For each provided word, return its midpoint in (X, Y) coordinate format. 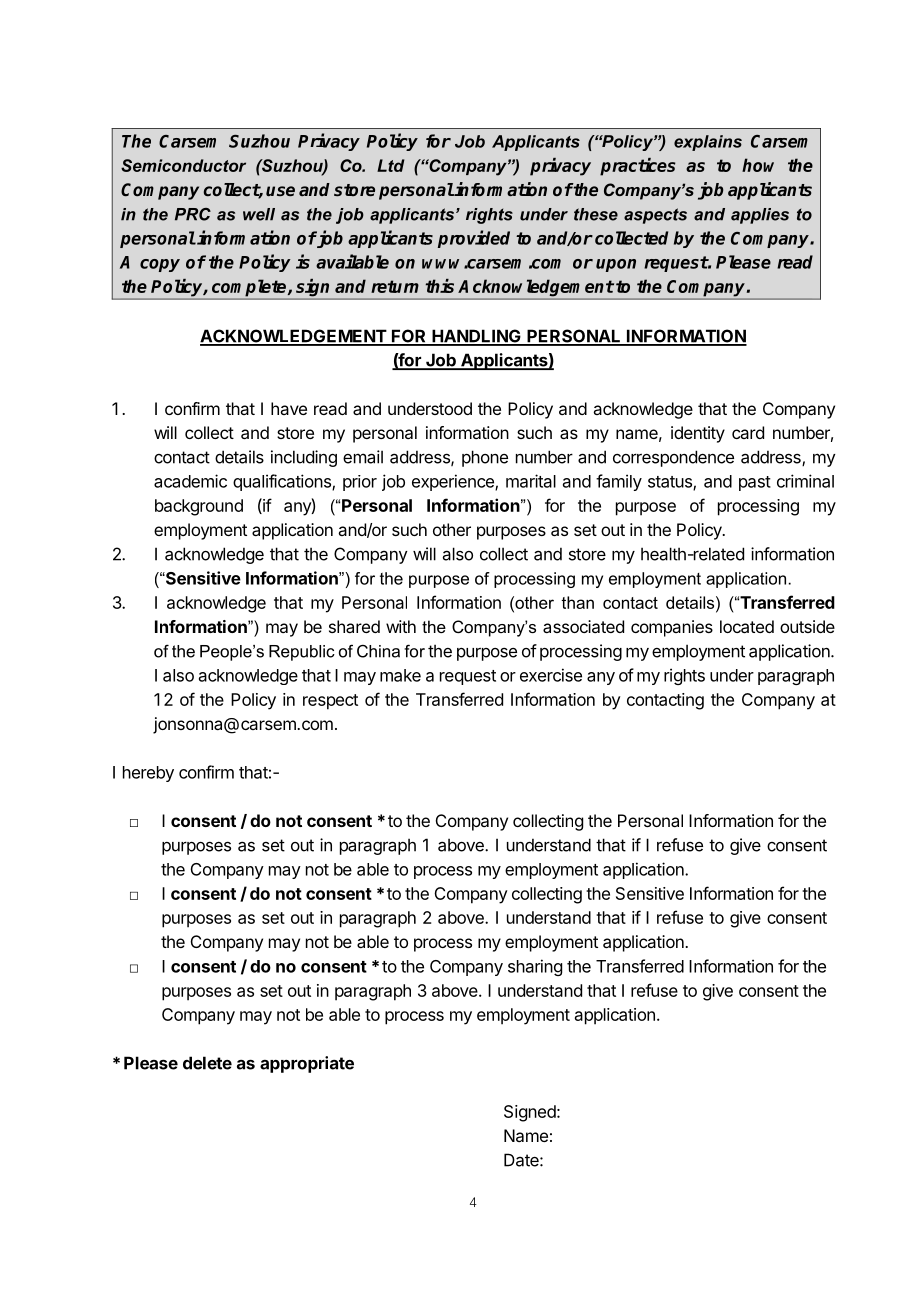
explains (708, 143)
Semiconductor (183, 165)
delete (207, 1063)
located (747, 626)
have (289, 408)
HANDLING (476, 337)
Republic (302, 653)
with (401, 626)
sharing (535, 967)
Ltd (391, 165)
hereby (148, 774)
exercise (551, 675)
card (748, 432)
